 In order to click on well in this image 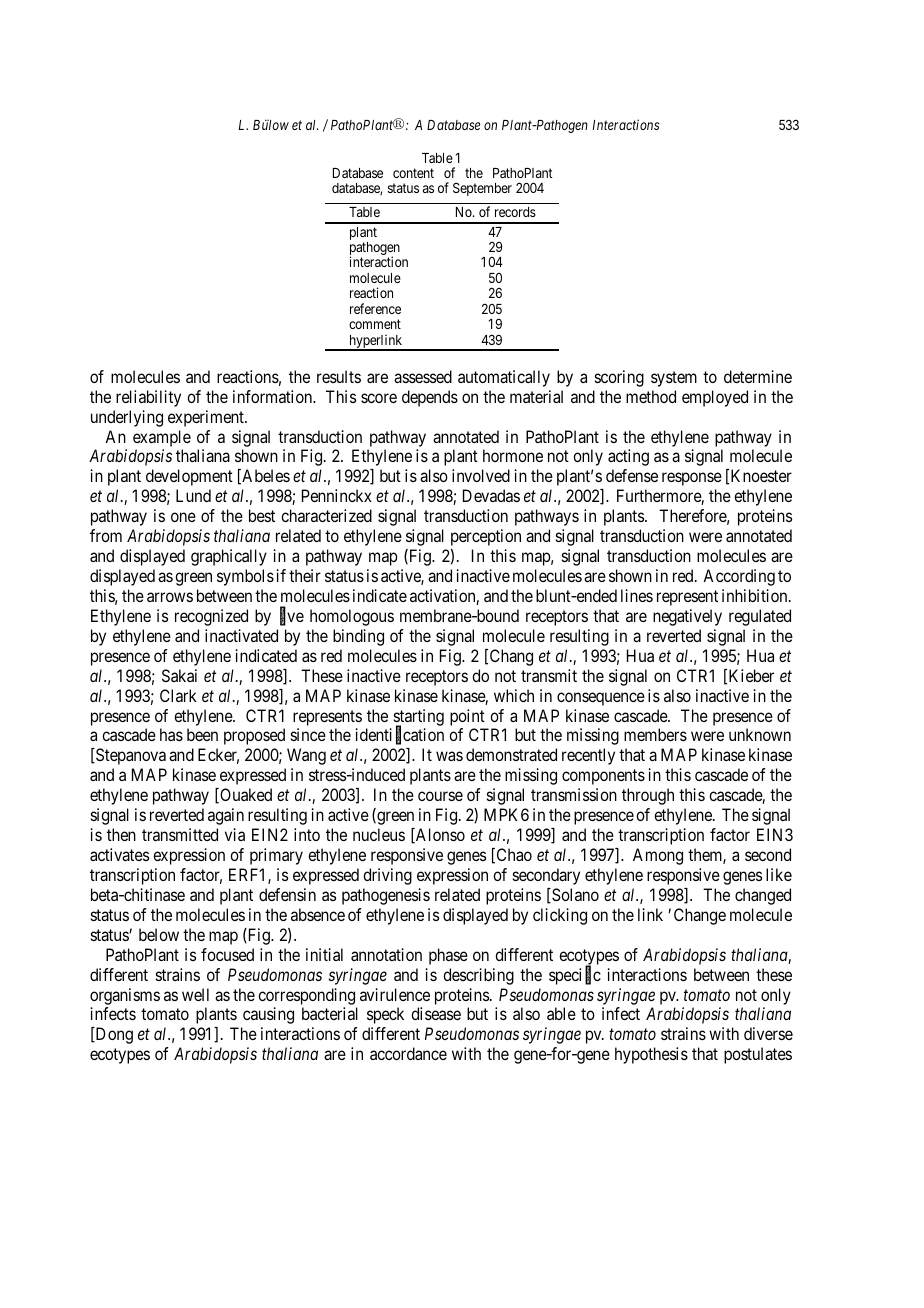, I will do `click(195, 994)`.
